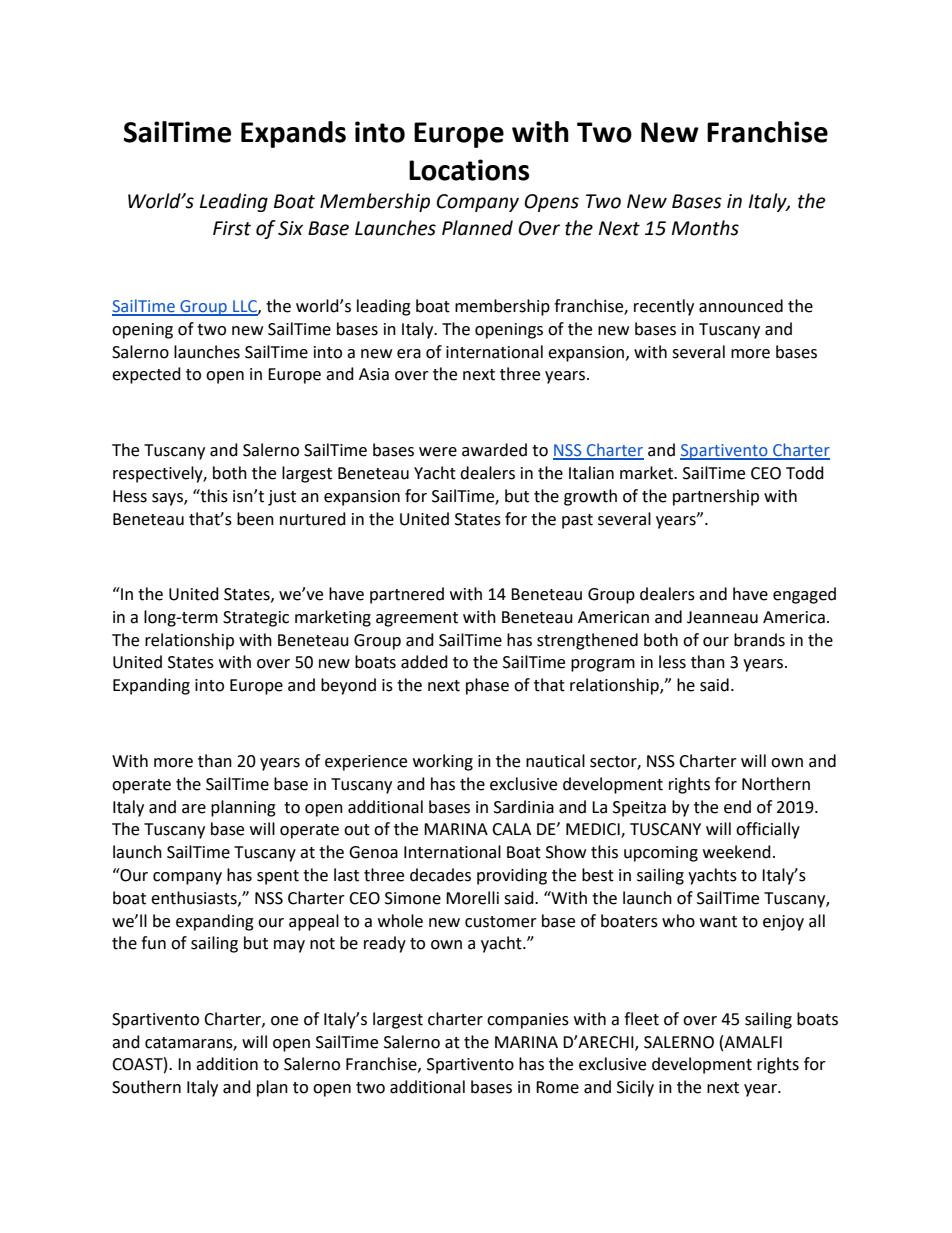  I want to click on Sicily, so click(635, 1088).
